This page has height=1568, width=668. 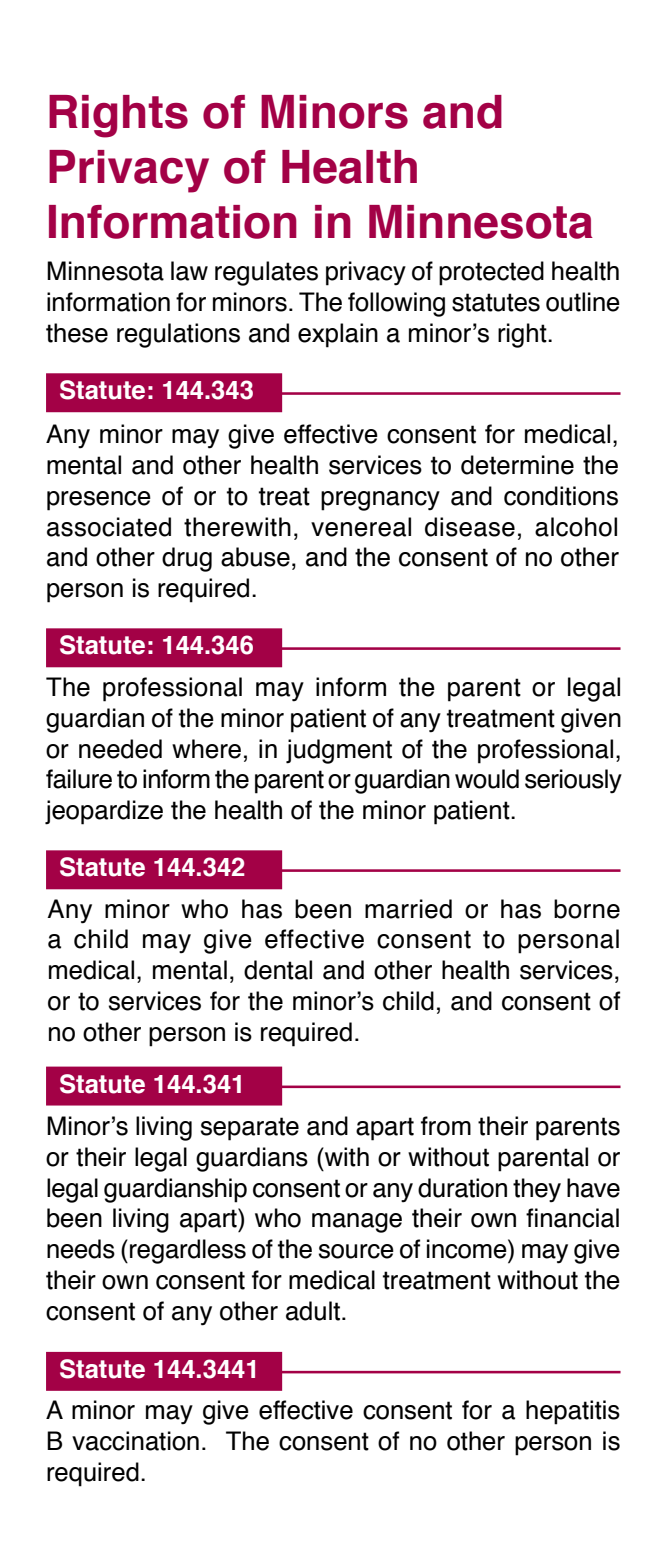 What do you see at coordinates (361, 527) in the page?
I see `venereal` at bounding box center [361, 527].
